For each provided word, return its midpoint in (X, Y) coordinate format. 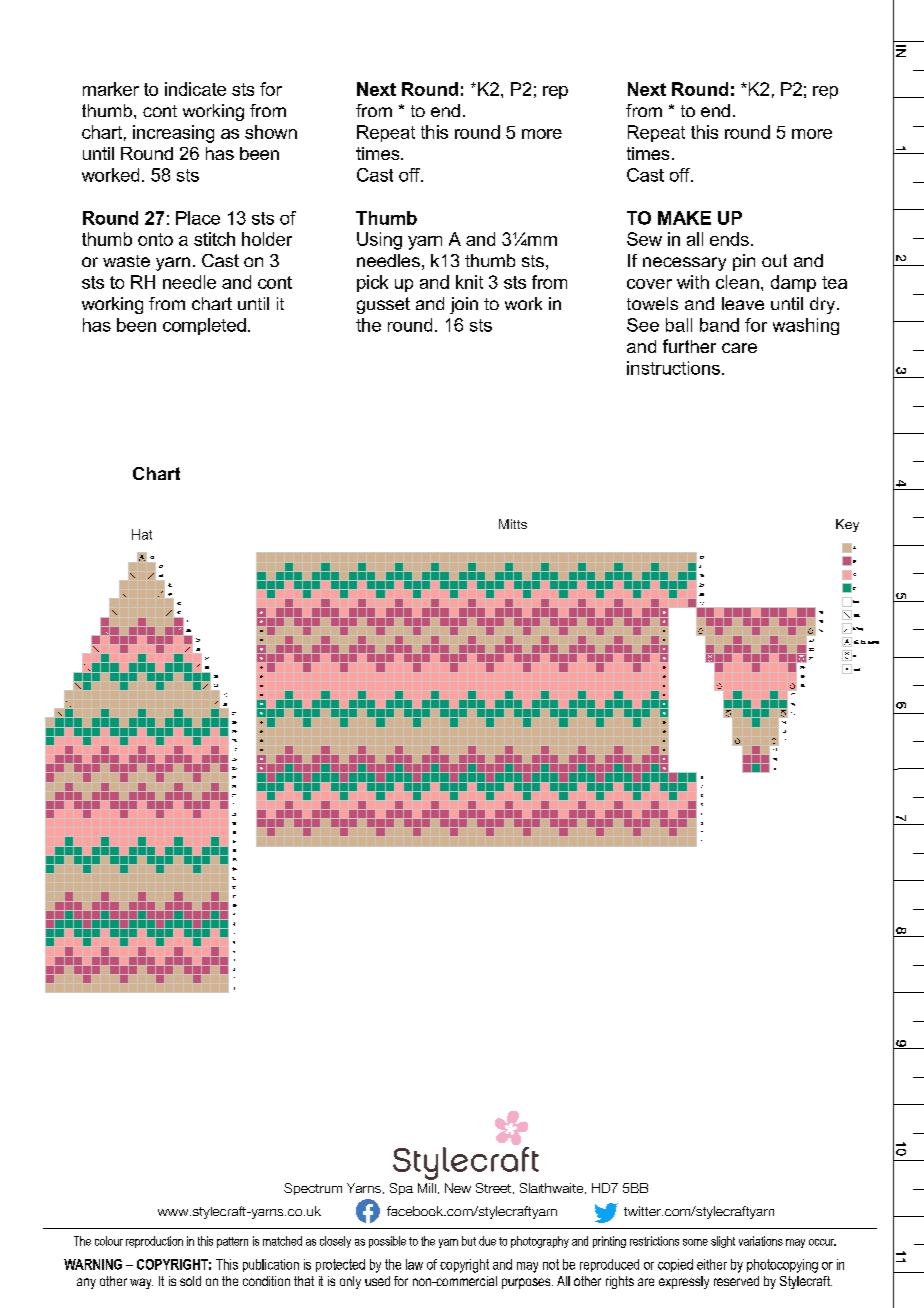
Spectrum (313, 1189)
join (464, 305)
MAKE (684, 218)
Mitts (513, 524)
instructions (673, 368)
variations (761, 1241)
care (739, 348)
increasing (173, 134)
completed (204, 326)
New (458, 1188)
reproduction (154, 1242)
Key (847, 525)
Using (379, 241)
